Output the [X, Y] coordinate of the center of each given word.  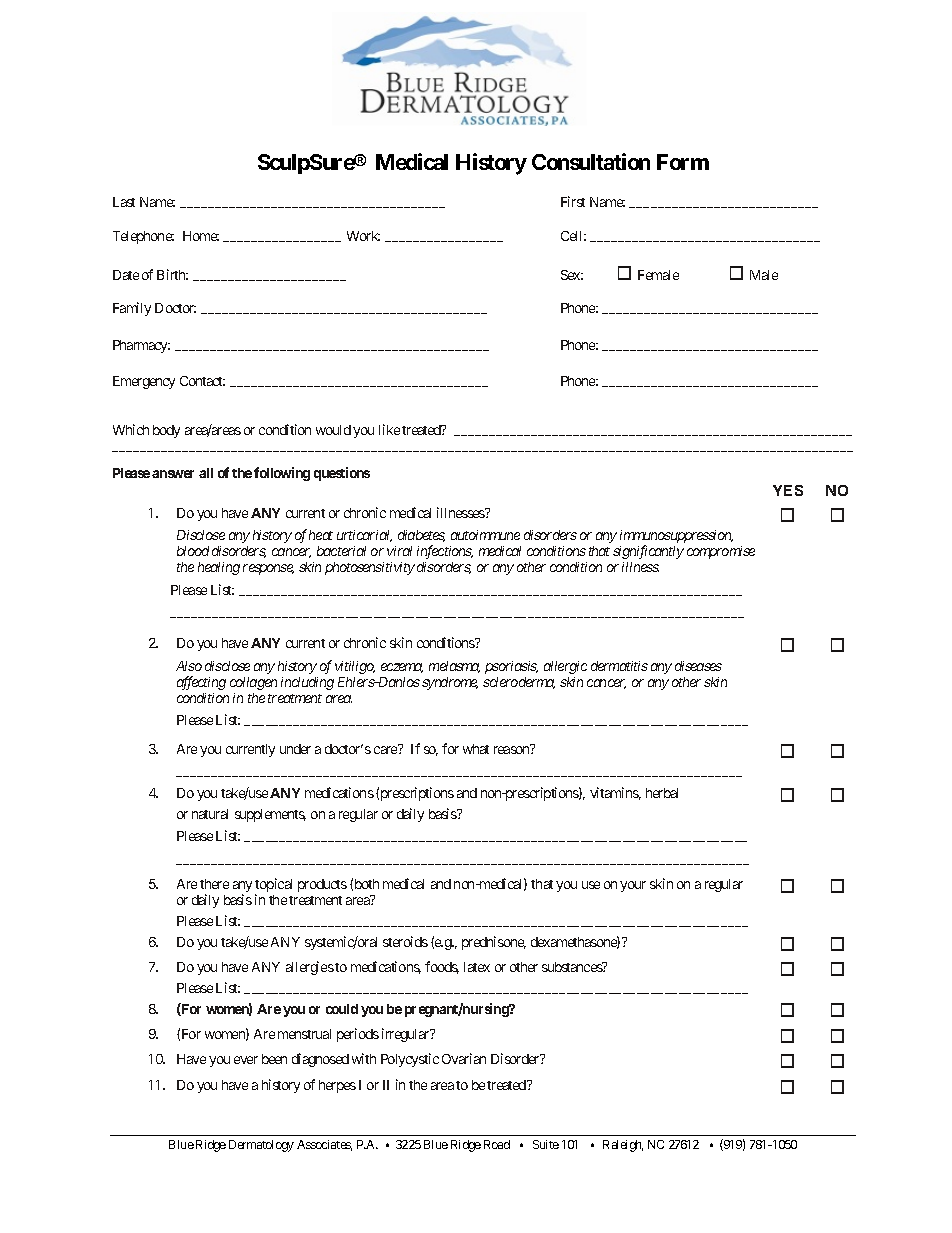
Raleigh [623, 1146]
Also [189, 666]
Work [363, 236]
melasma [454, 667]
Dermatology [261, 1146]
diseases [698, 666]
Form [683, 162]
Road [497, 1144]
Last [124, 202]
